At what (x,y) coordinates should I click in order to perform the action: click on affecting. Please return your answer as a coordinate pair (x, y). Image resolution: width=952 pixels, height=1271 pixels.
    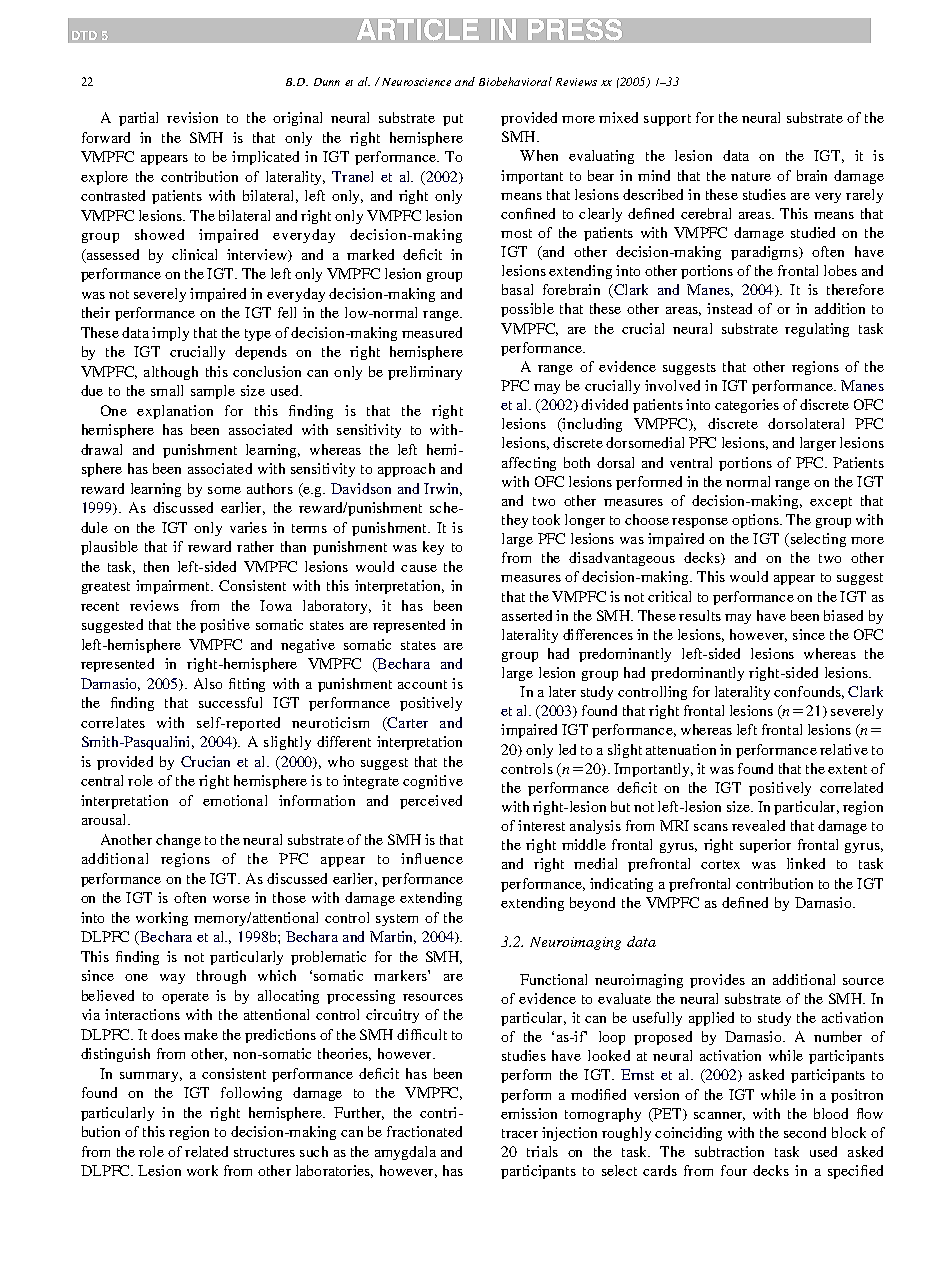
    Looking at the image, I should click on (529, 464).
